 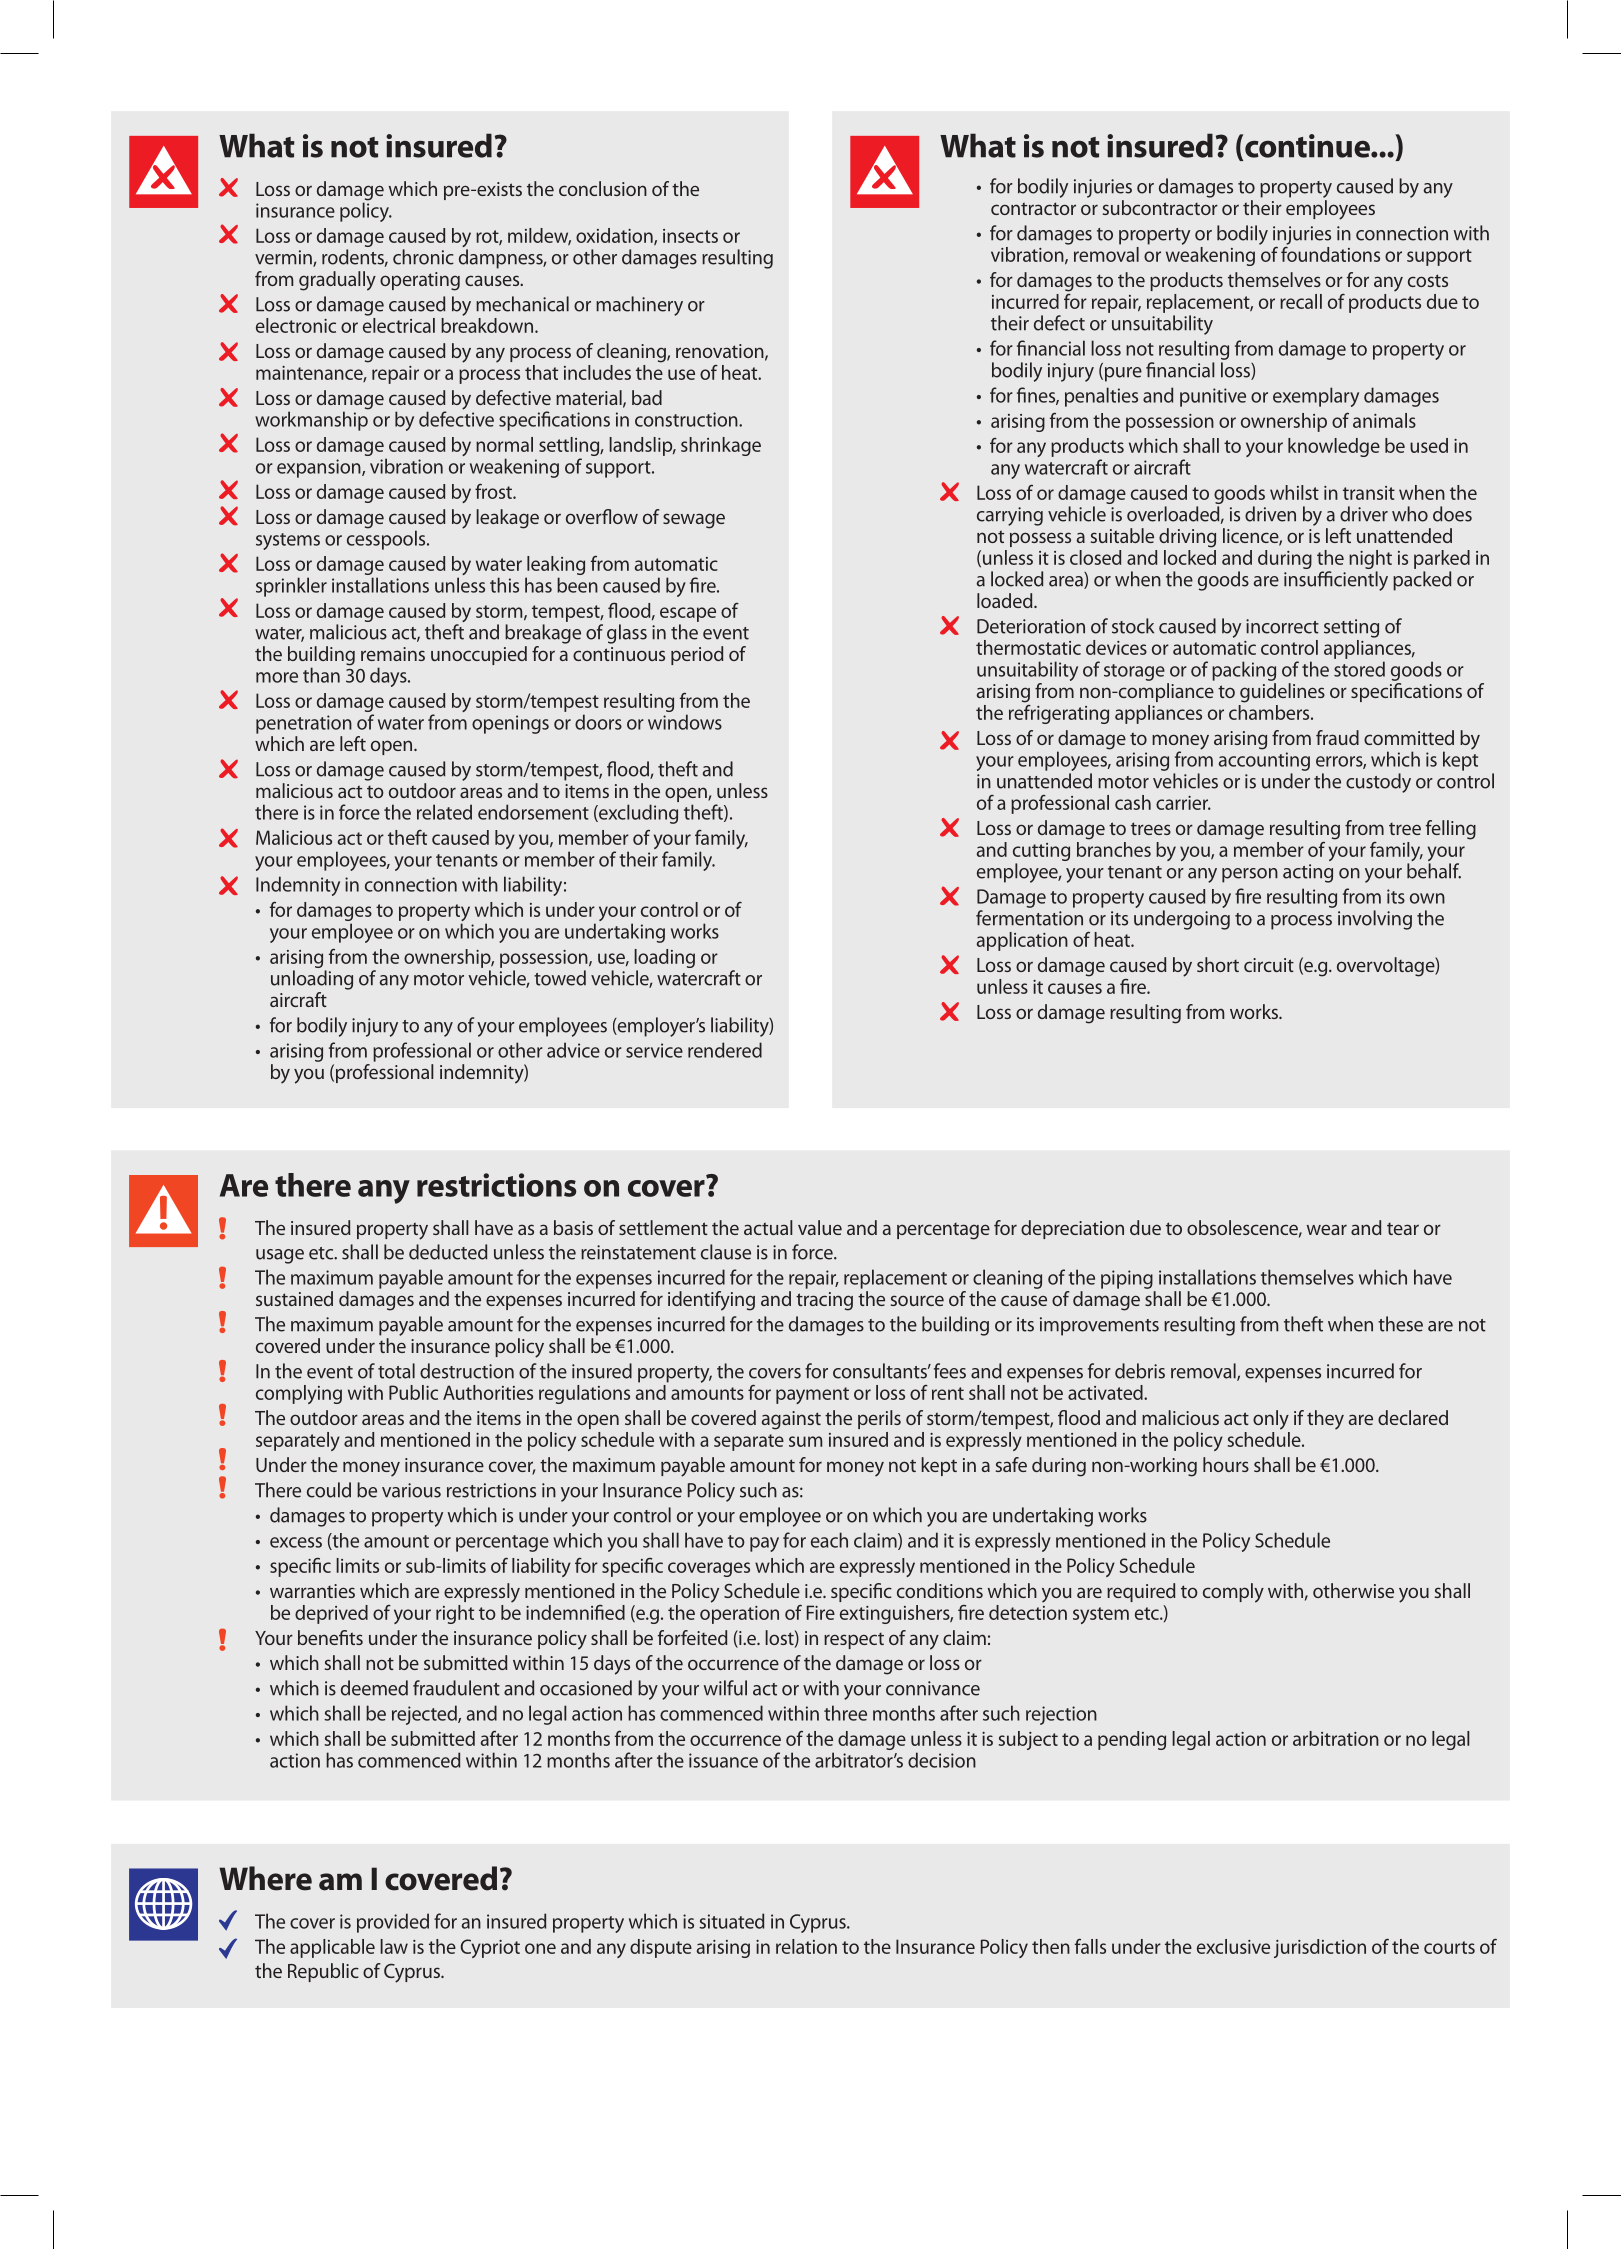 What do you see at coordinates (615, 236) in the page?
I see `oxidation` at bounding box center [615, 236].
